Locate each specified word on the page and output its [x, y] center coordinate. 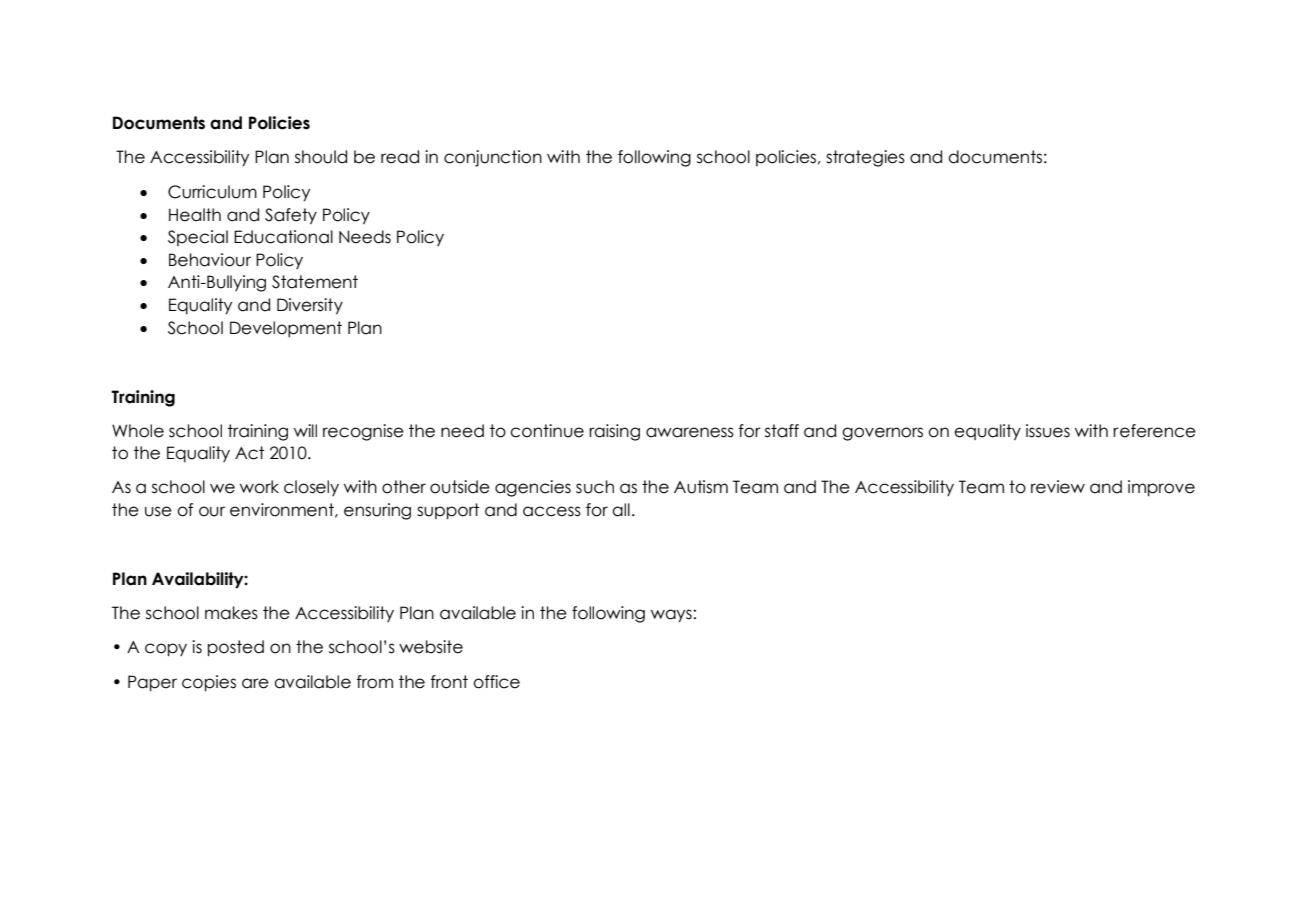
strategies [865, 158]
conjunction [493, 158]
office [496, 682]
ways [671, 615]
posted [236, 648]
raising [614, 432]
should [321, 157]
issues [1048, 431]
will [305, 430]
